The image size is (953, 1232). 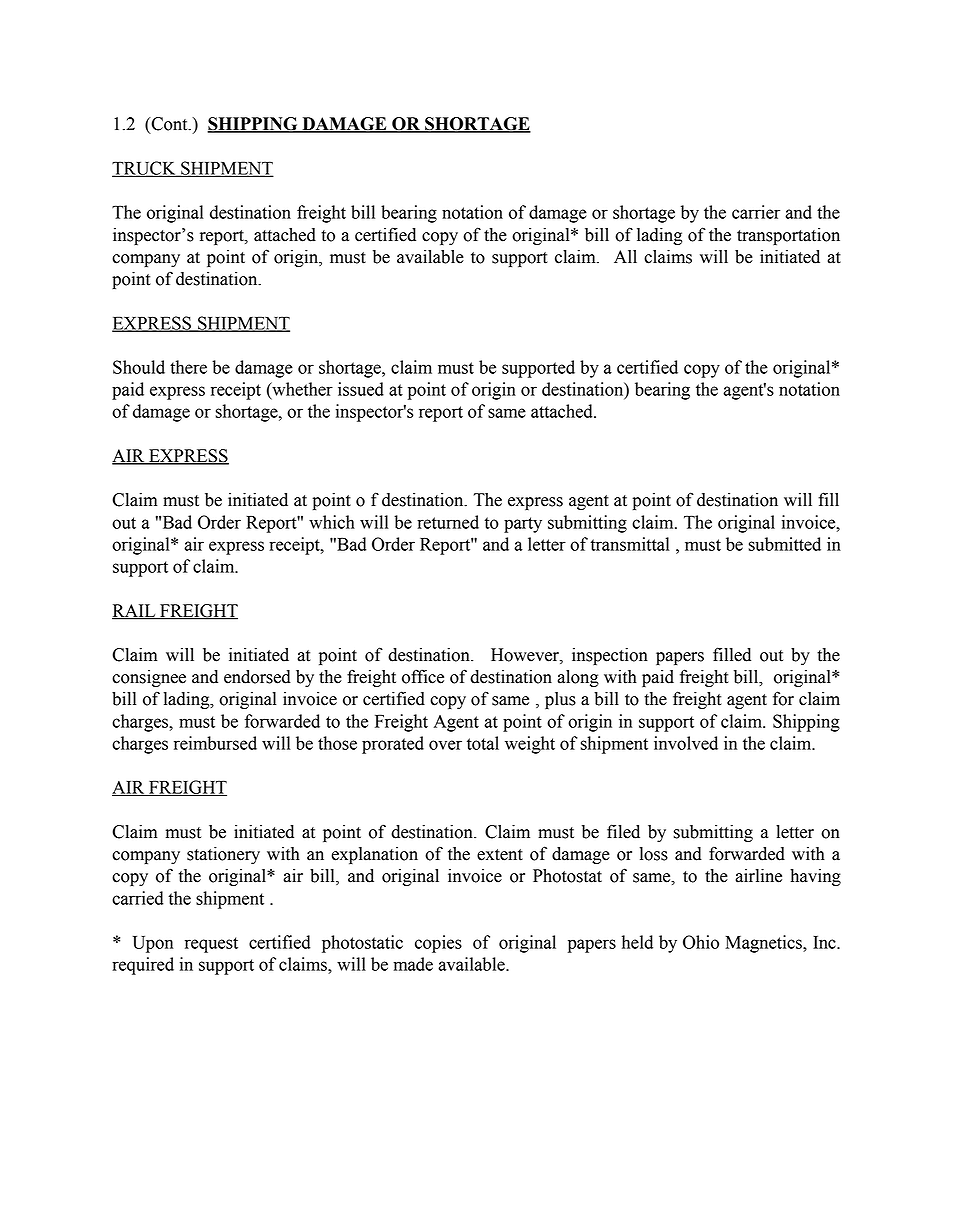 What do you see at coordinates (438, 944) in the screenshot?
I see `copies` at bounding box center [438, 944].
